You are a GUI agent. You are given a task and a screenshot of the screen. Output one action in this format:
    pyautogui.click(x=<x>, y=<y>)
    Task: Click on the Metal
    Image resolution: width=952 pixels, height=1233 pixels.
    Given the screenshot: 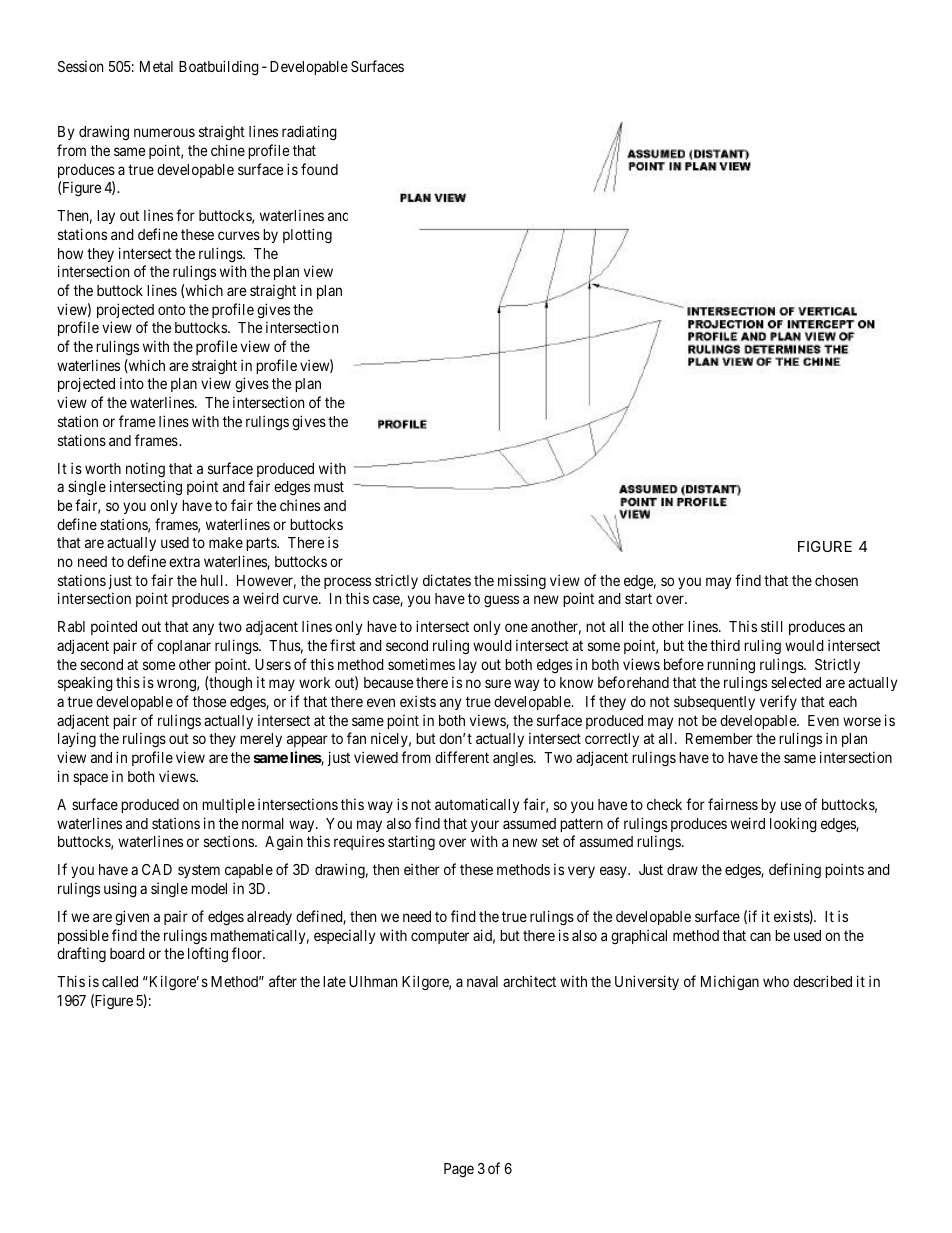 What is the action you would take?
    pyautogui.click(x=156, y=66)
